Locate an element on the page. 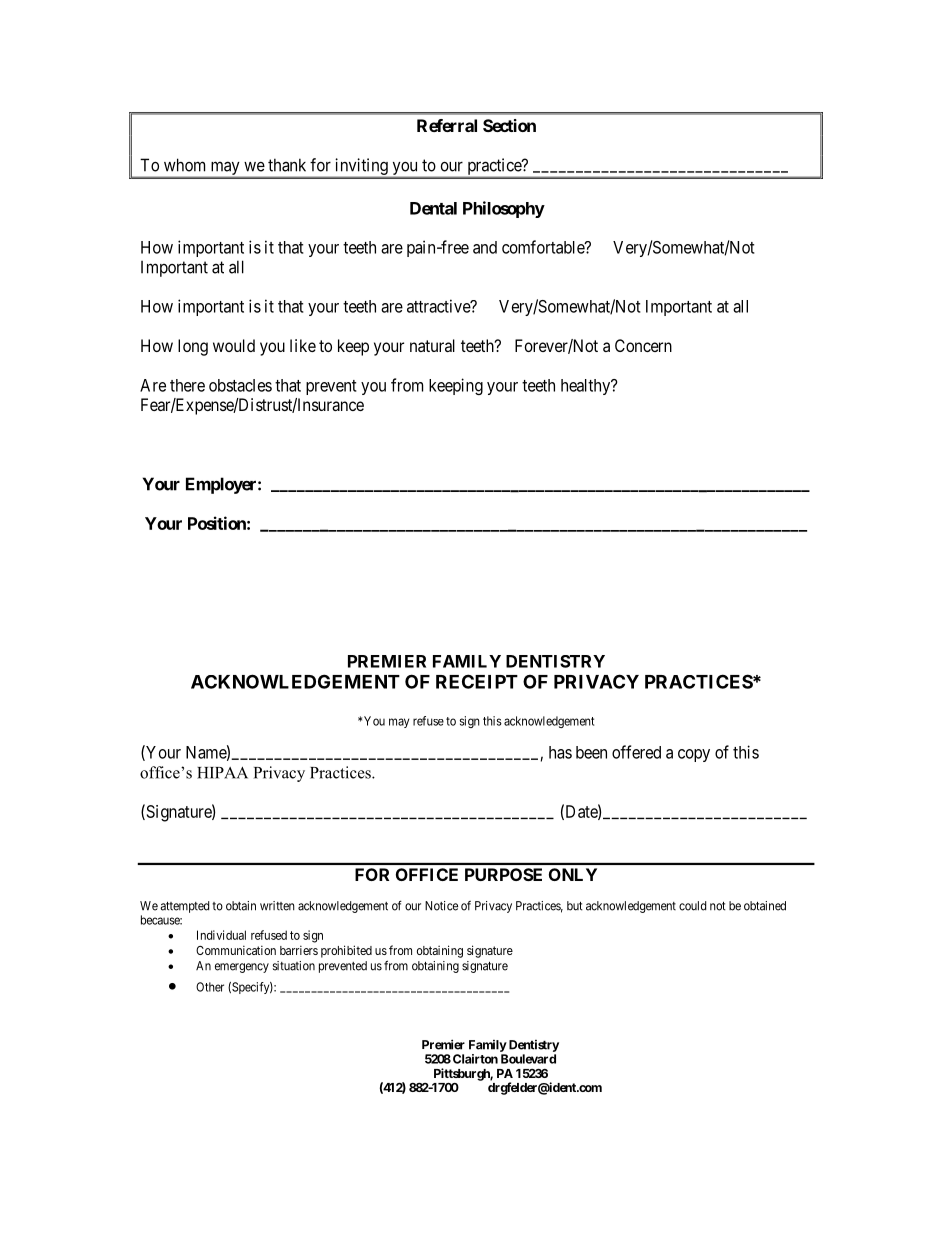 The image size is (952, 1233). thank is located at coordinates (287, 165).
